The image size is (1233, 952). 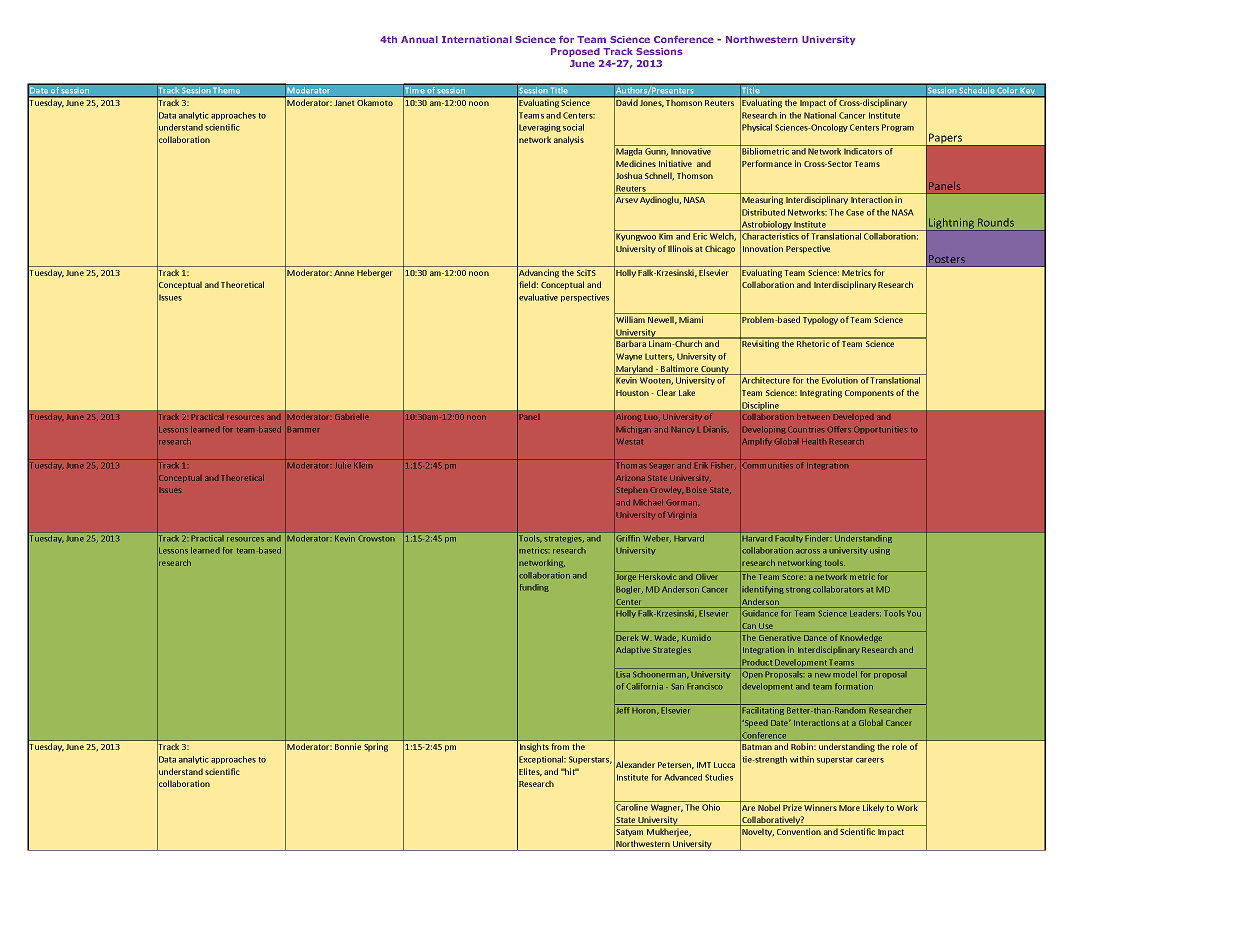 What do you see at coordinates (820, 320) in the screenshot?
I see `Typology` at bounding box center [820, 320].
